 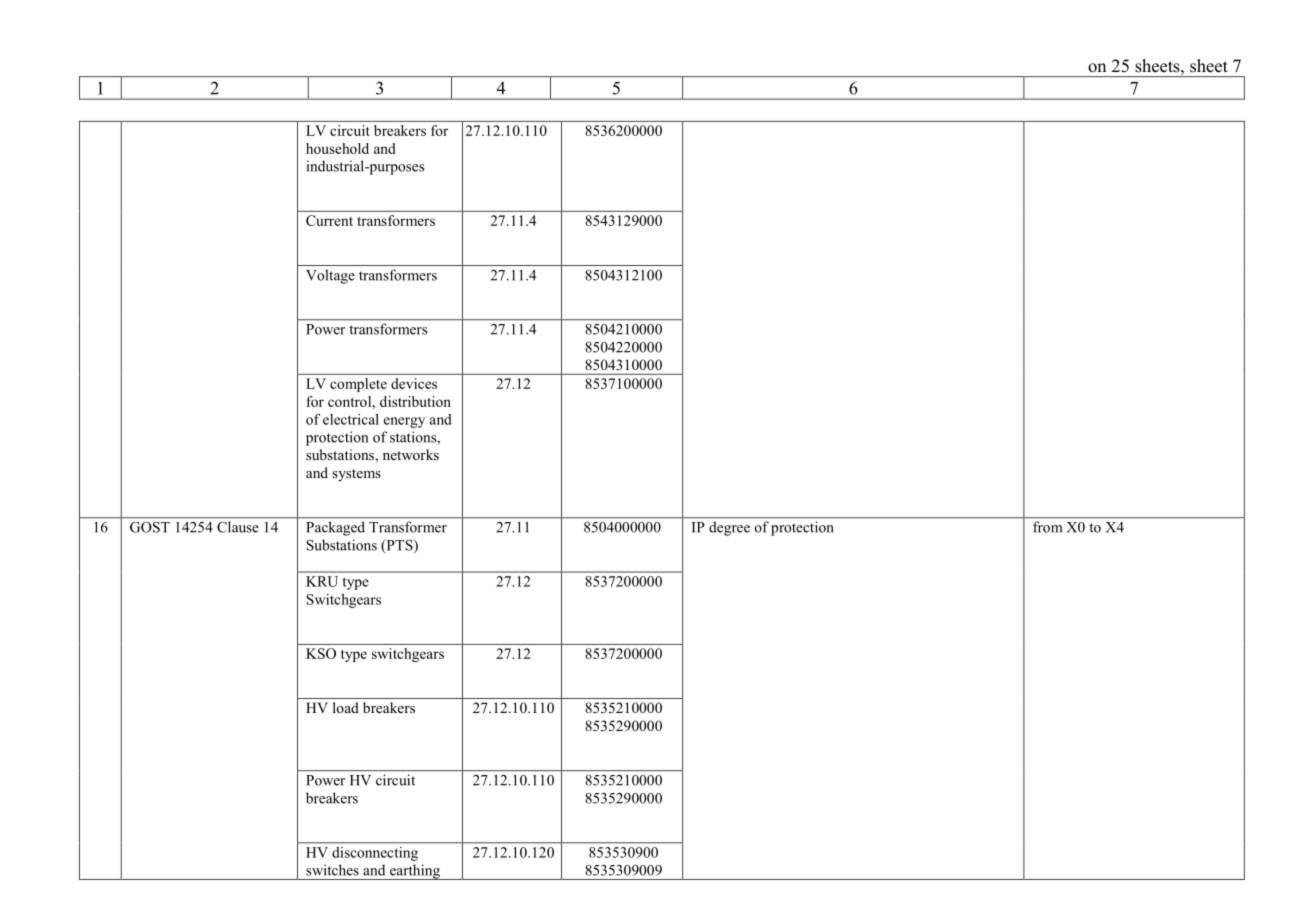 I want to click on household, so click(x=337, y=148).
